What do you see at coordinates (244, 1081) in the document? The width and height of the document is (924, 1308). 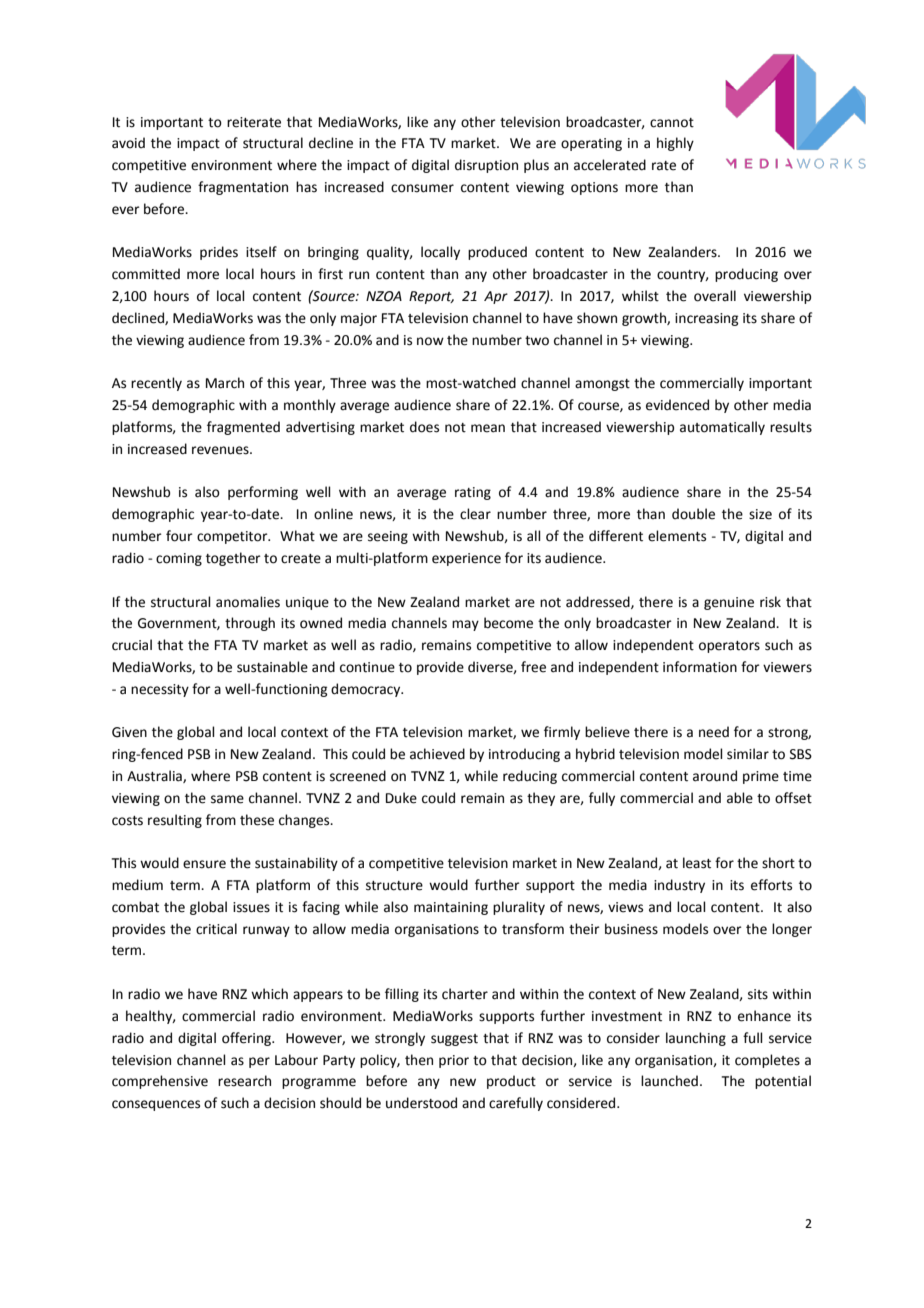 I see `research` at bounding box center [244, 1081].
